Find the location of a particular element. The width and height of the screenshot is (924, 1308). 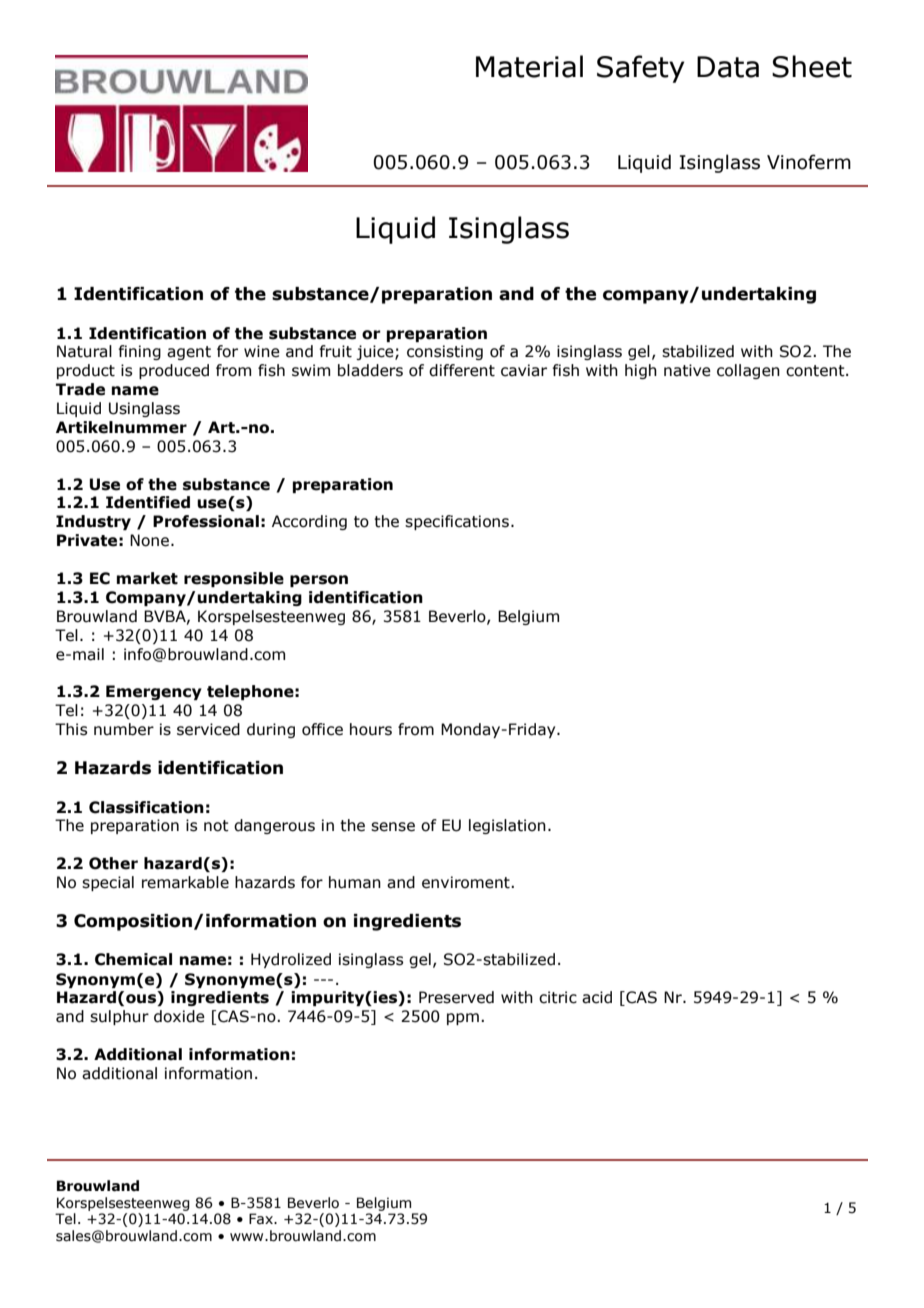

specifications is located at coordinates (457, 522).
